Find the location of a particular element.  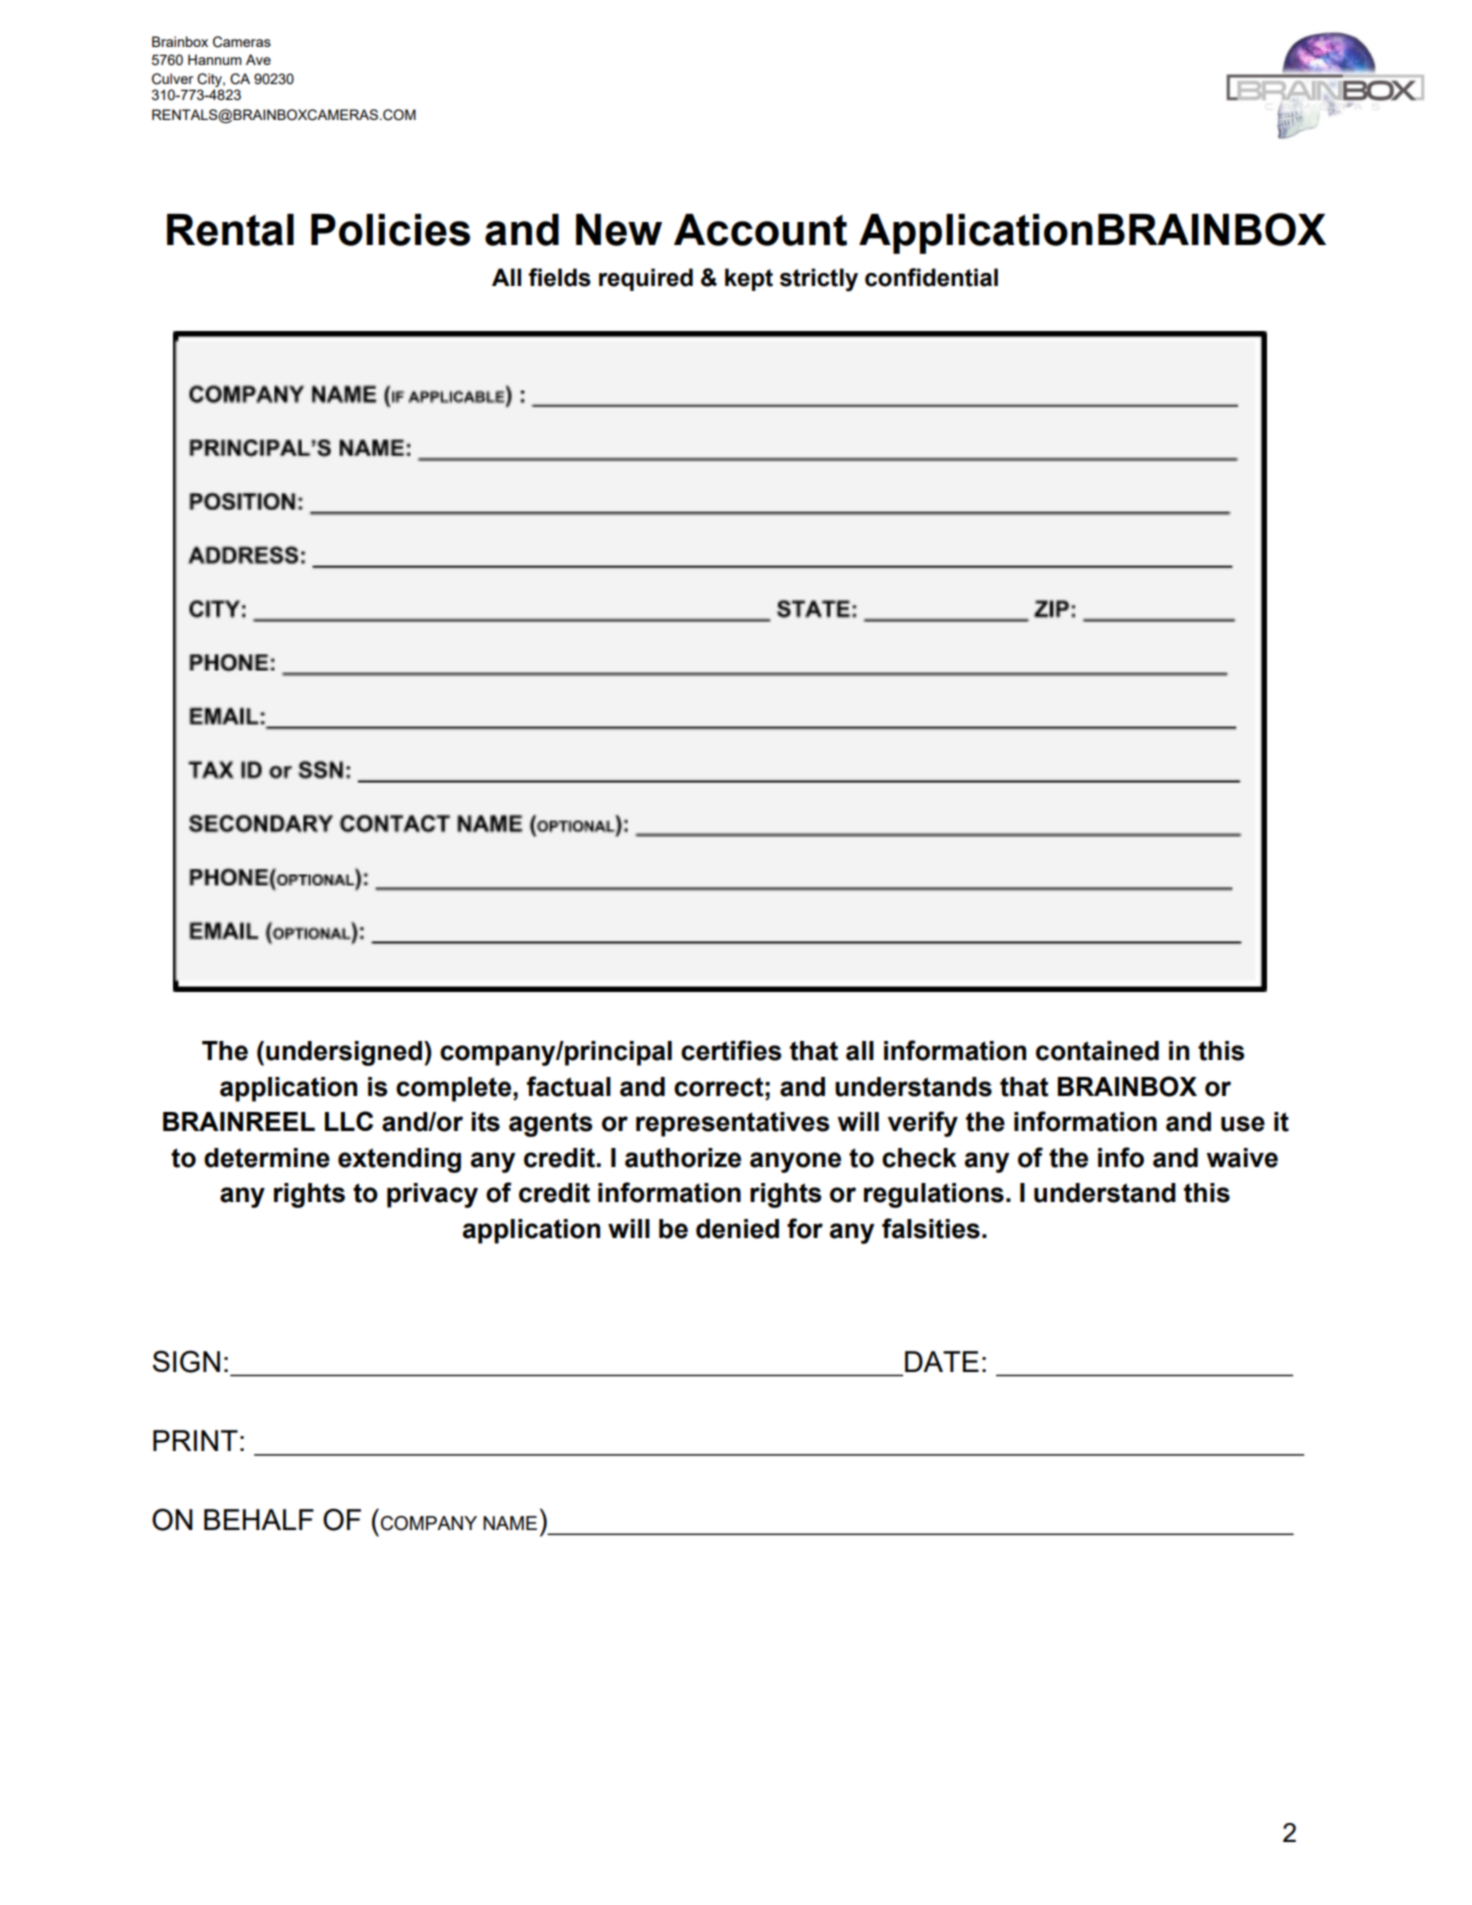

strictly is located at coordinates (819, 280).
